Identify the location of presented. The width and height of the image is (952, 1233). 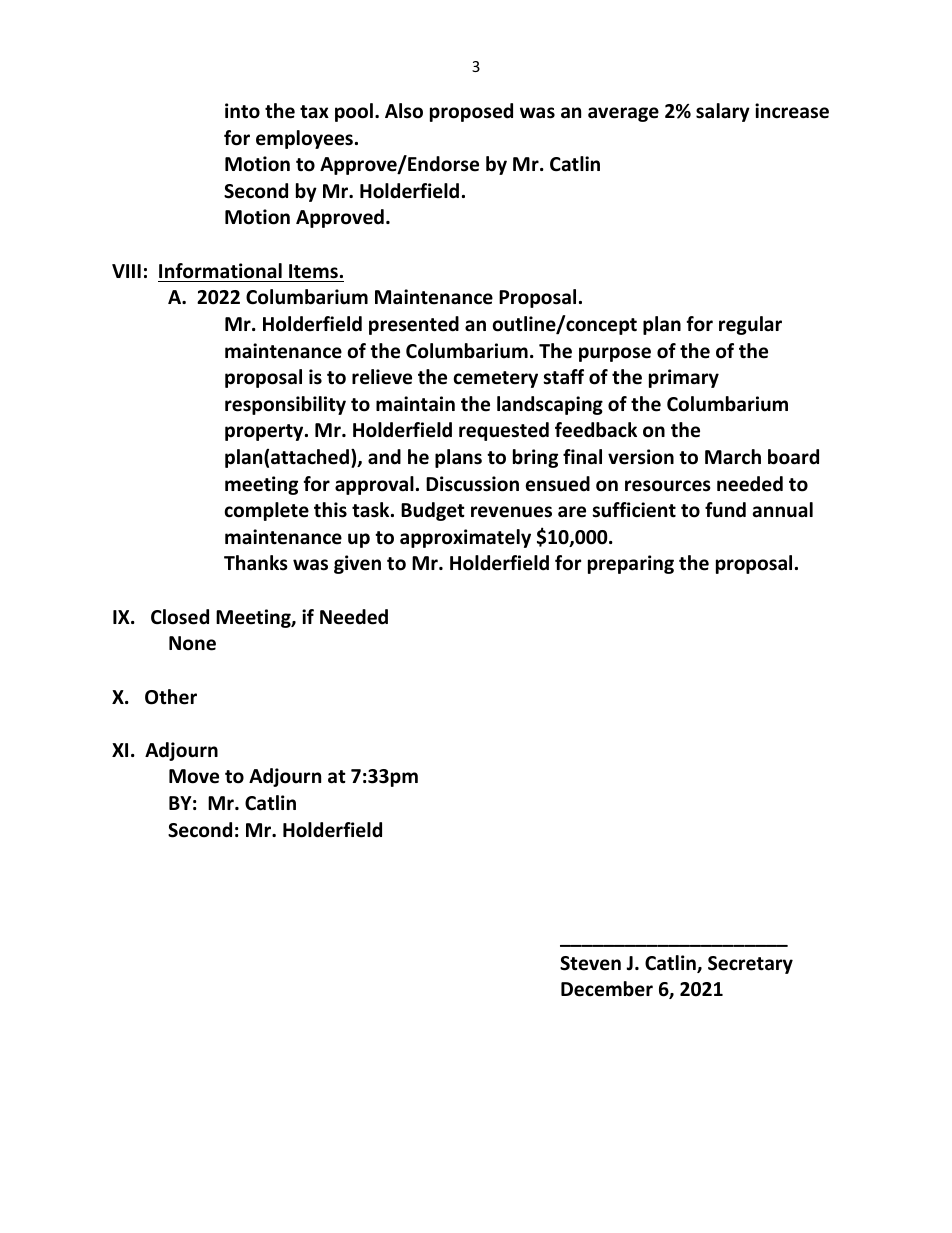
(414, 325).
